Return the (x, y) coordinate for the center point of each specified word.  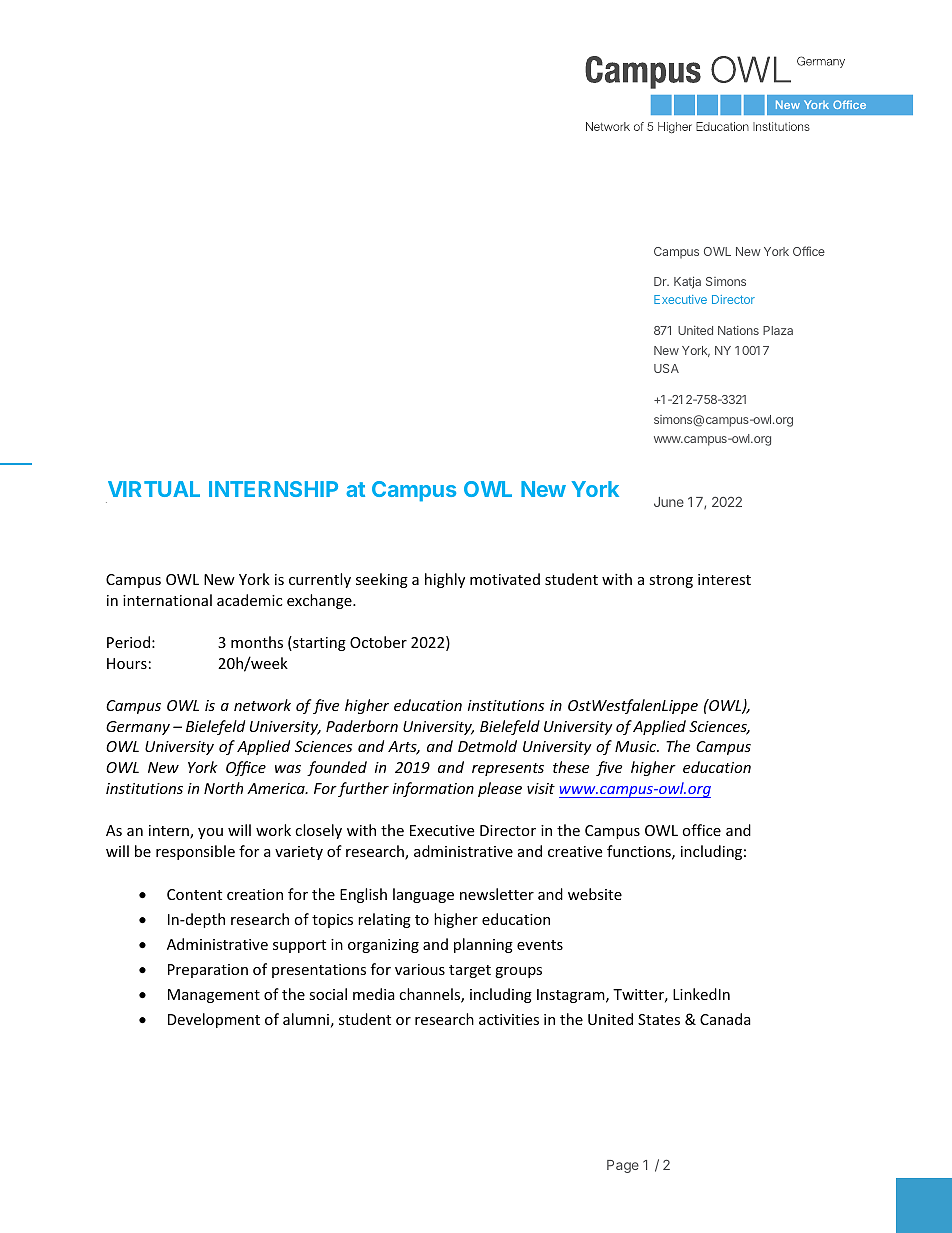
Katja (687, 282)
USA (666, 368)
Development (214, 1020)
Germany (138, 728)
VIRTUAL (154, 489)
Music (637, 746)
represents (508, 769)
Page (623, 1166)
